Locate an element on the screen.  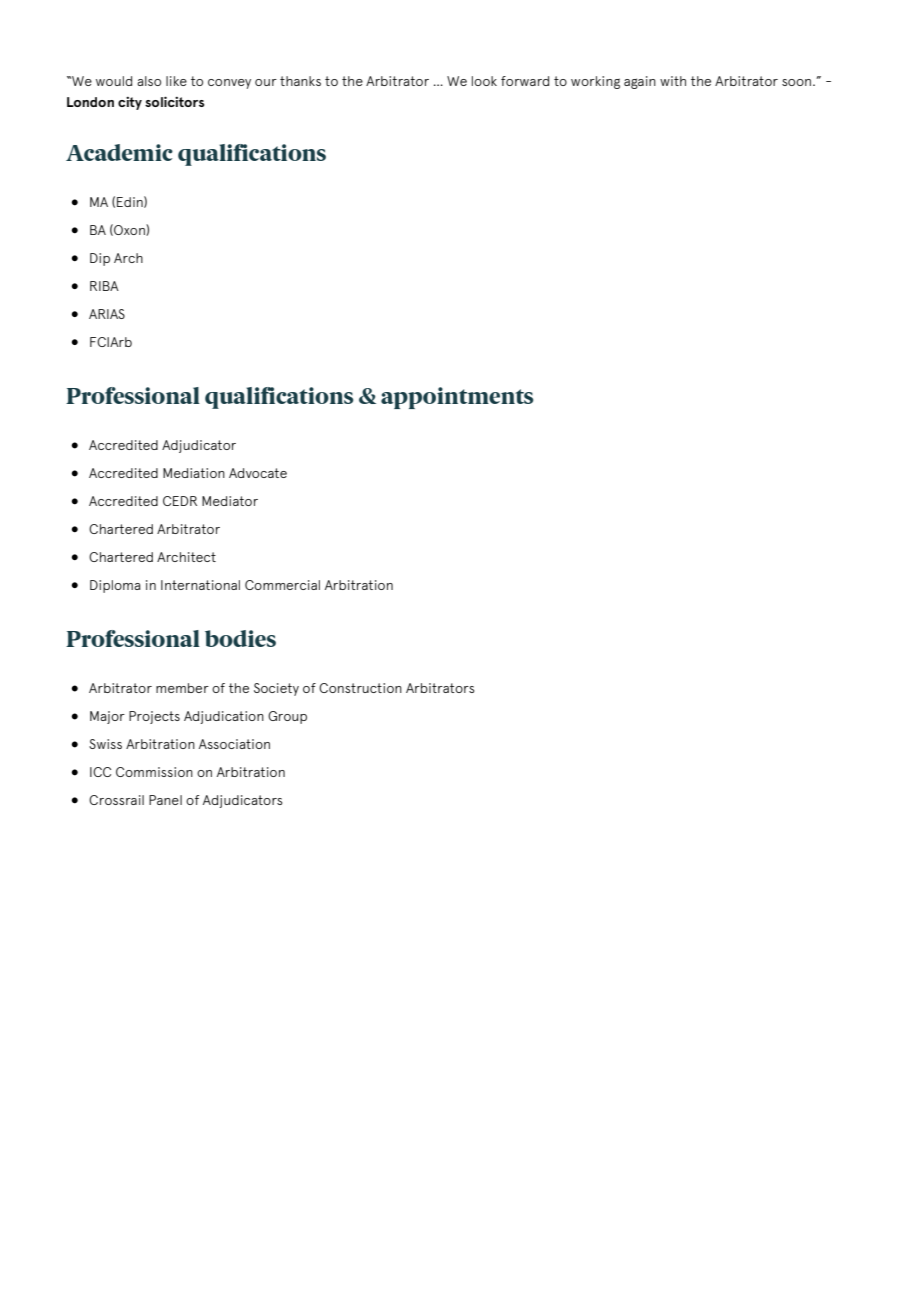
appointments is located at coordinates (457, 398).
